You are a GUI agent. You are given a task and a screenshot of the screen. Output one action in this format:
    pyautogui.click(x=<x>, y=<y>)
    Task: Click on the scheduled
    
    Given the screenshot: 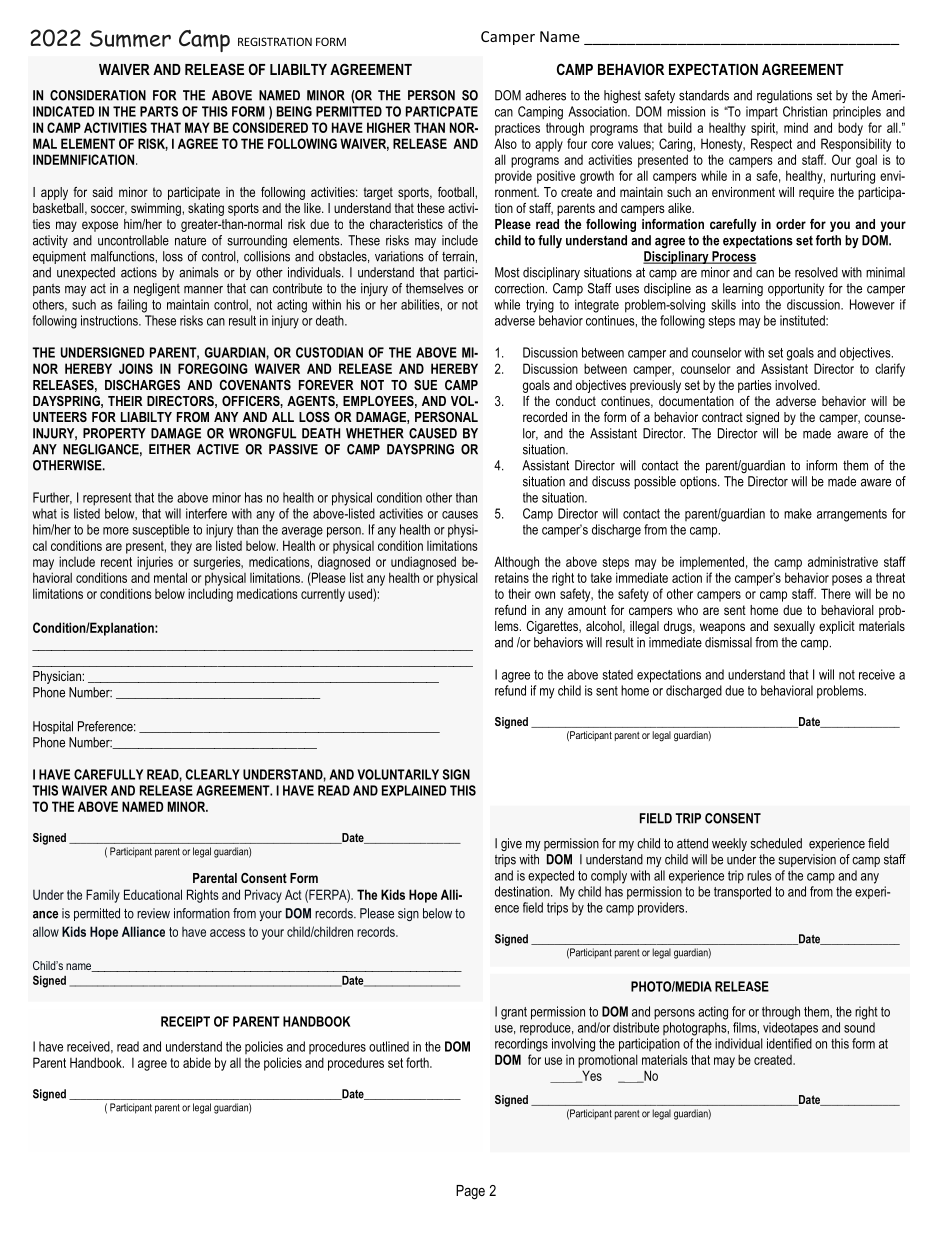 What is the action you would take?
    pyautogui.click(x=776, y=843)
